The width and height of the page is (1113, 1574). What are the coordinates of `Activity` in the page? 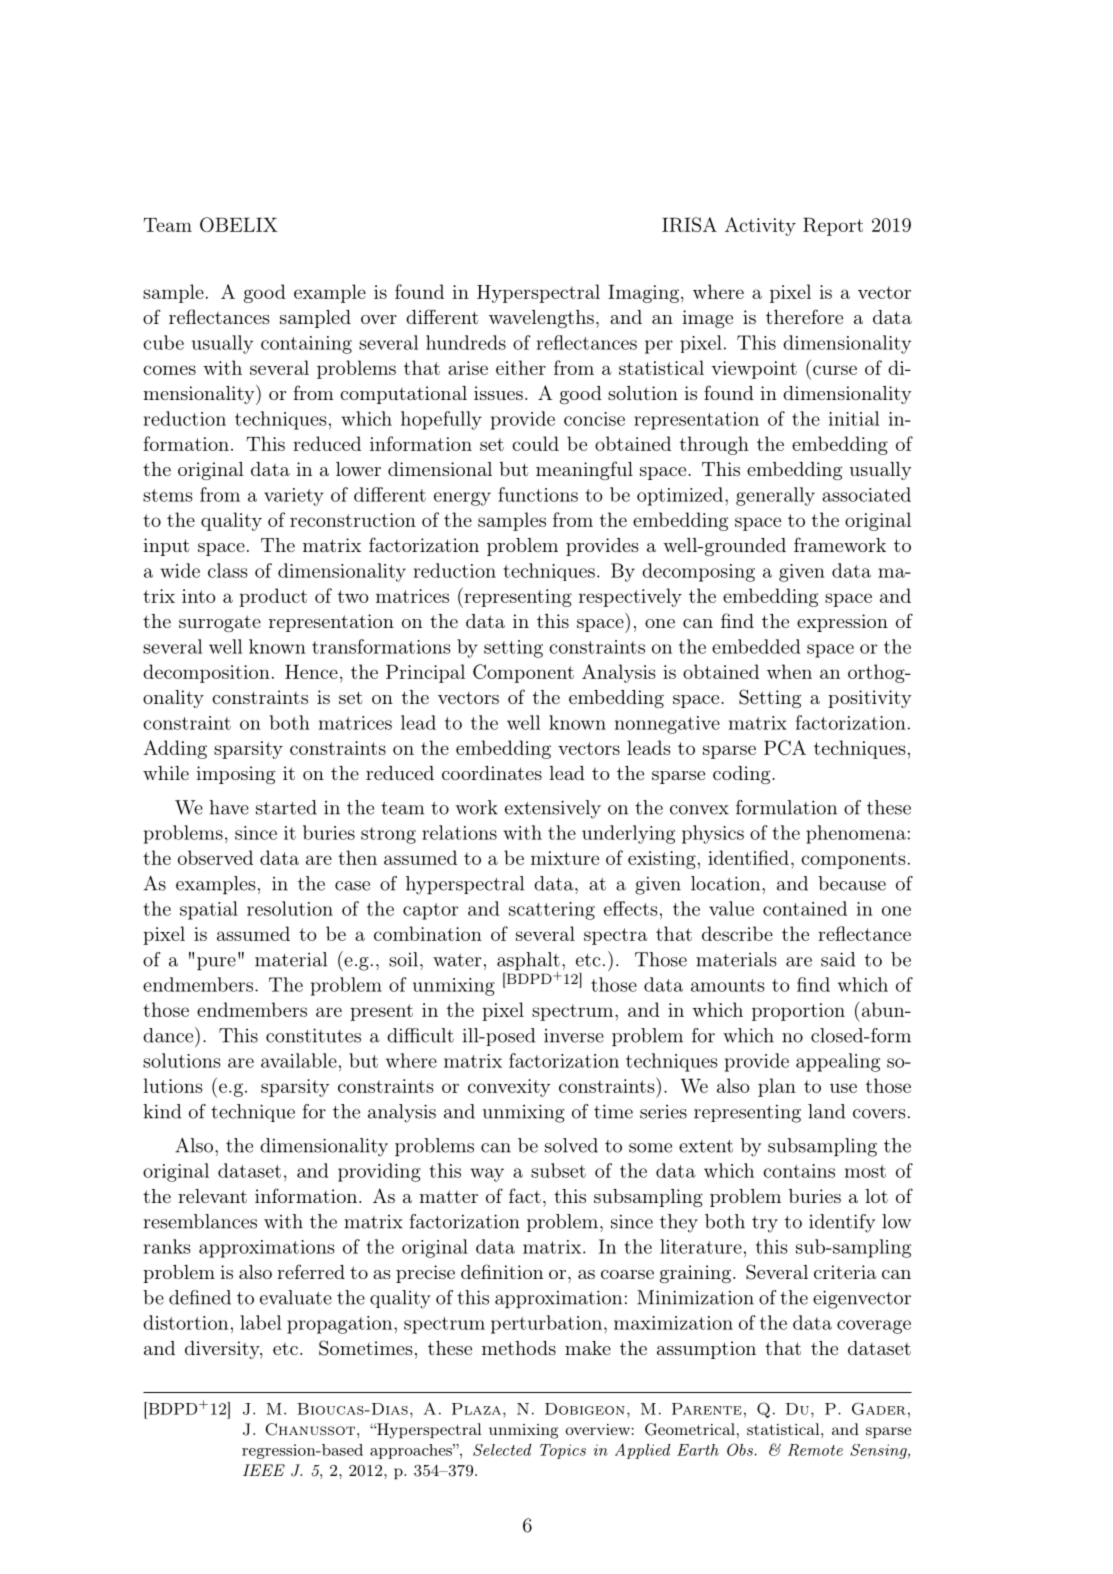 It's located at (760, 226).
